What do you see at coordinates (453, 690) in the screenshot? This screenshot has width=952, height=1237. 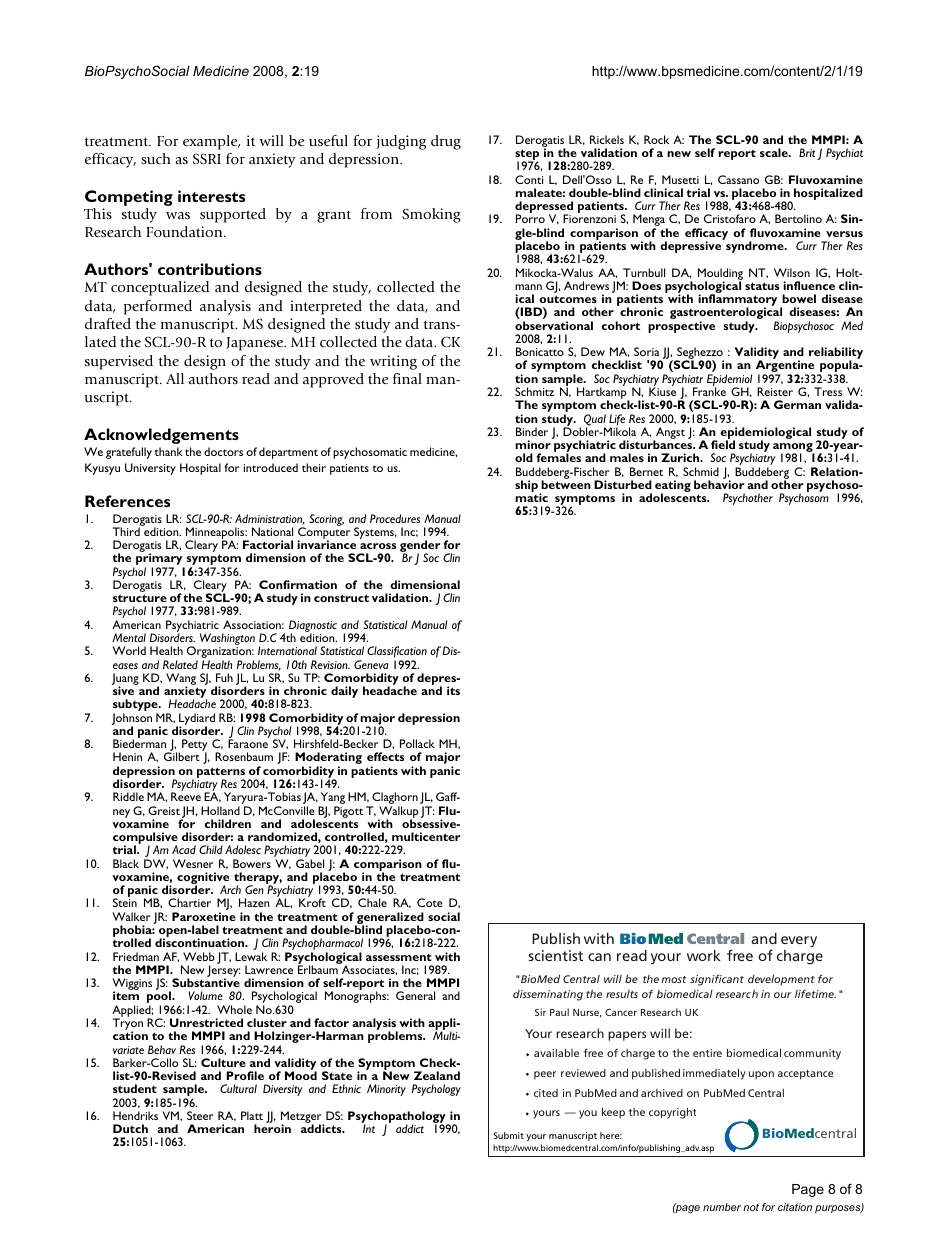 I see `its` at bounding box center [453, 690].
